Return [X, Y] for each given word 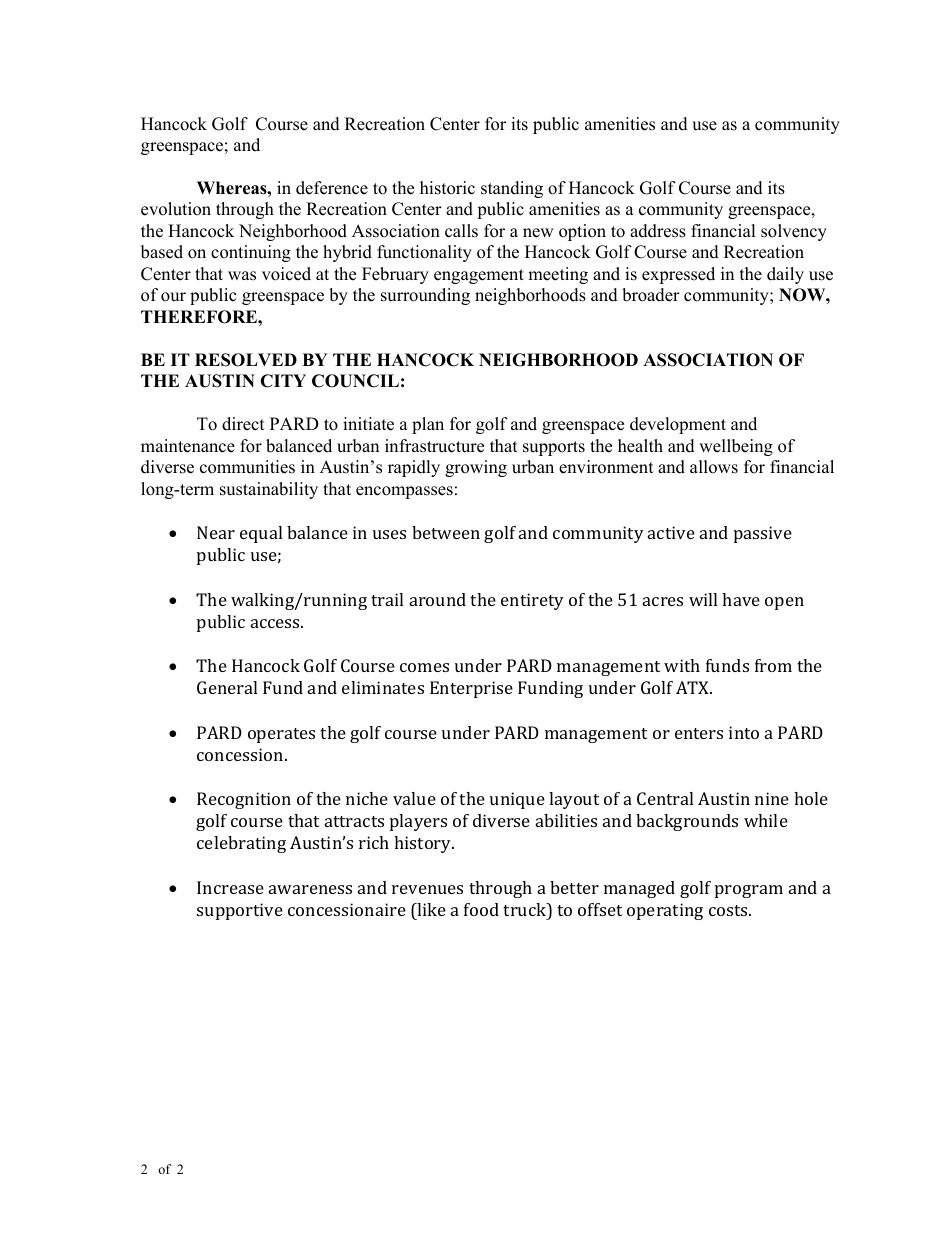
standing [512, 189]
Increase [230, 887]
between [446, 532]
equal [261, 534]
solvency [794, 232]
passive [763, 534]
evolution [176, 209]
